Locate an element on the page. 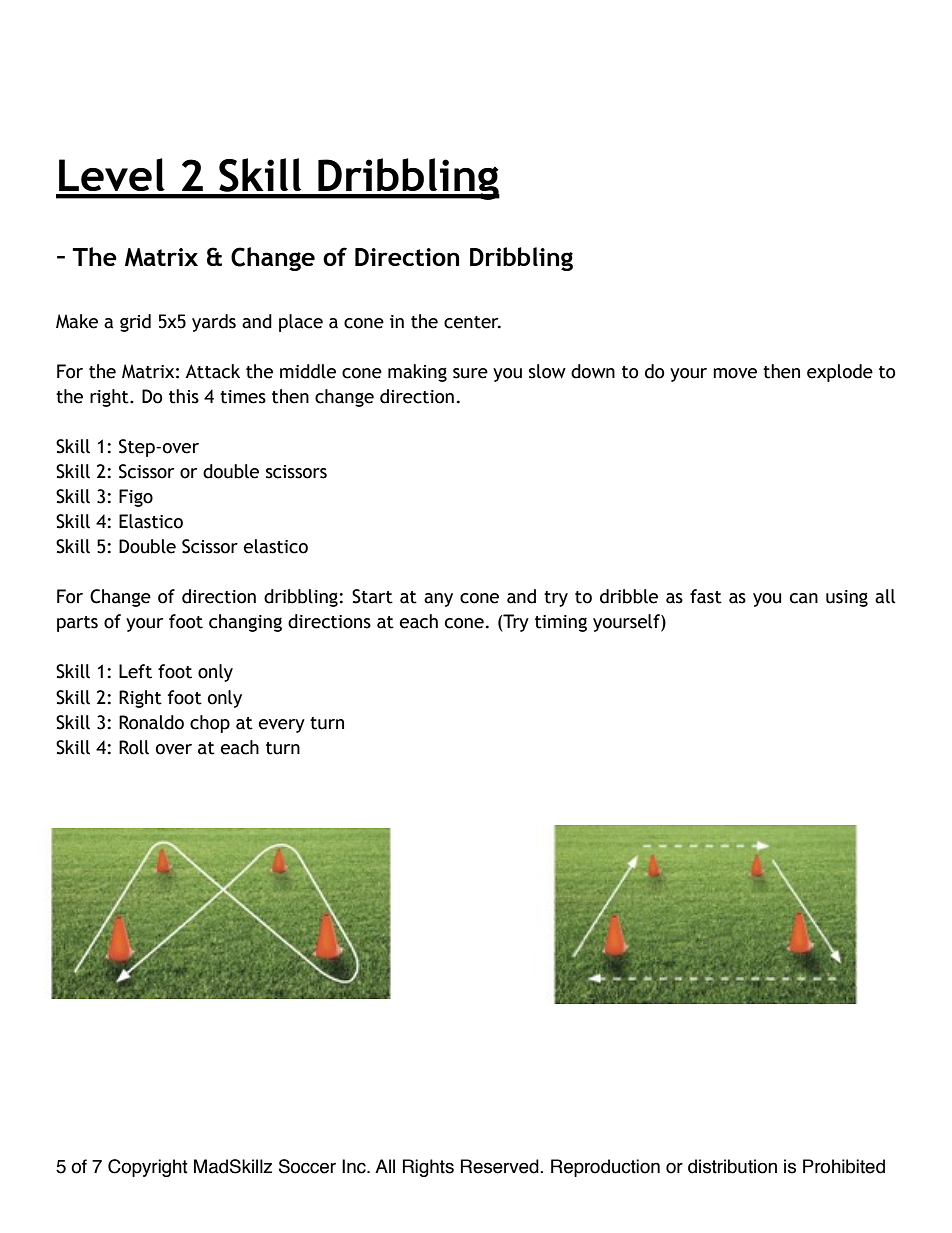  changing is located at coordinates (245, 623).
